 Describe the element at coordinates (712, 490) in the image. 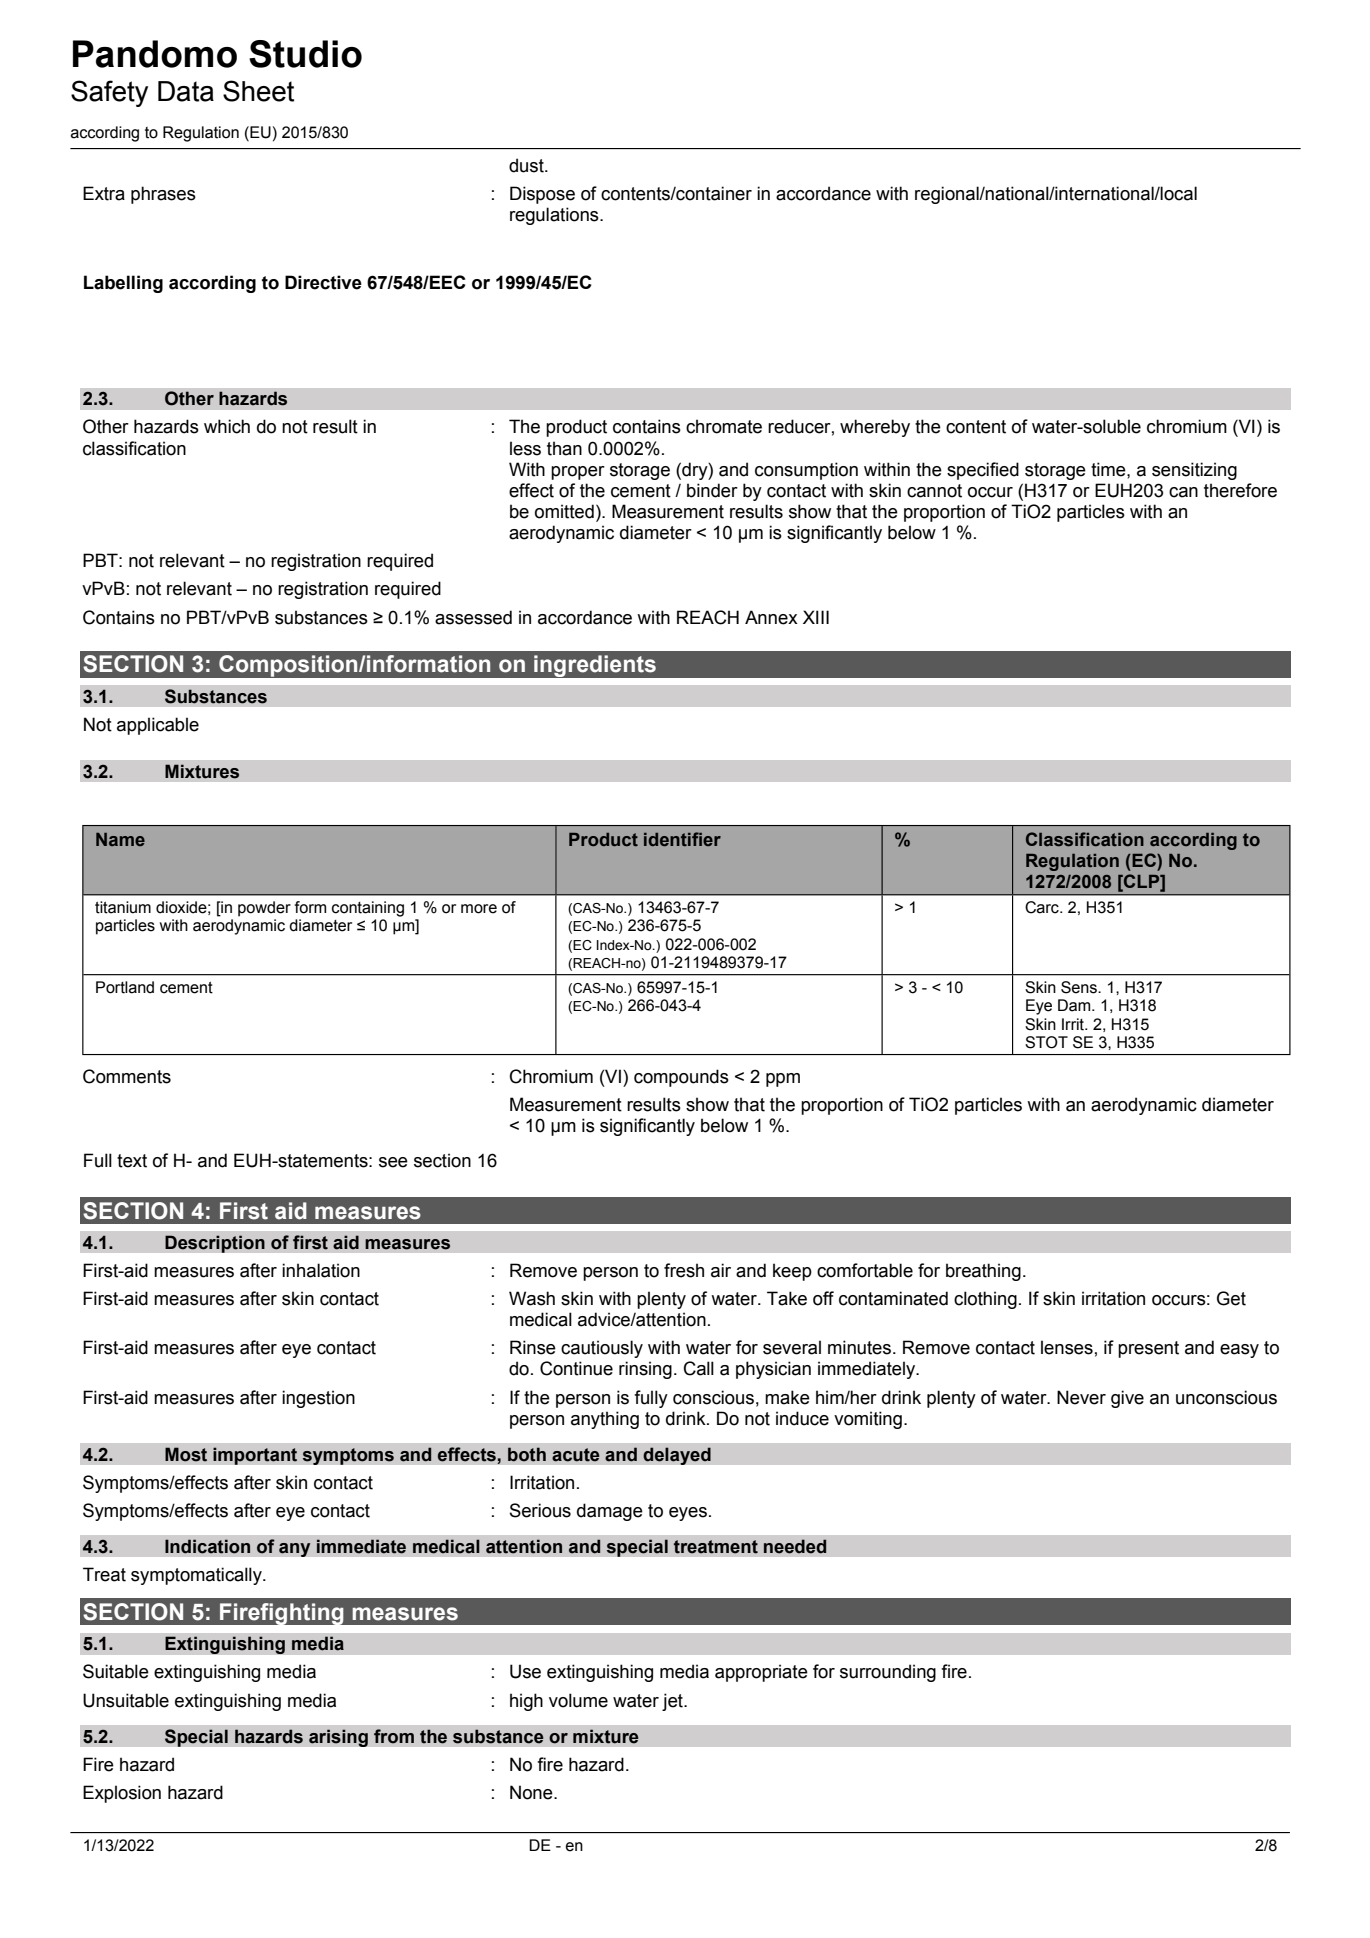

I see `binder` at that location.
